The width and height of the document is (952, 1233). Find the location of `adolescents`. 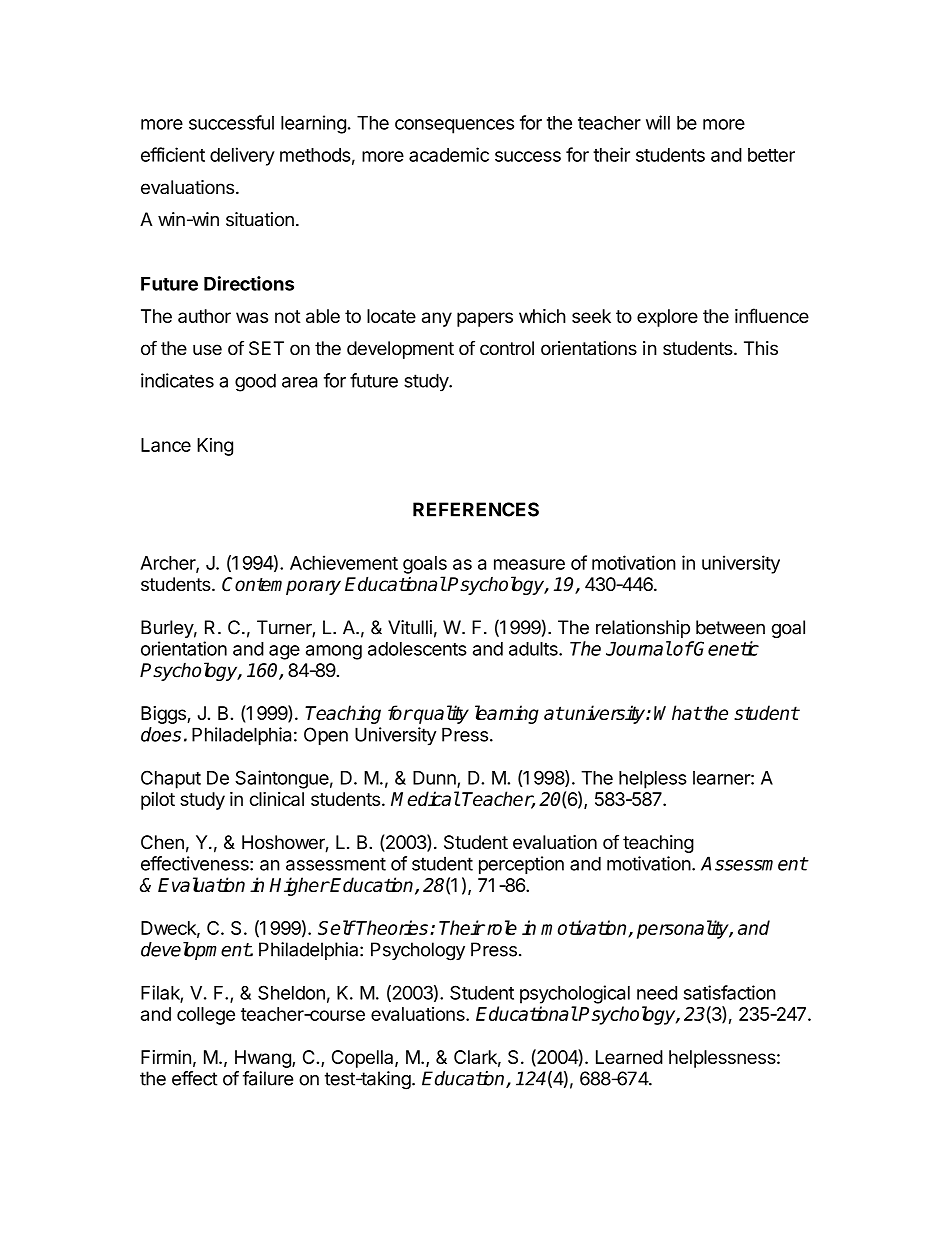

adolescents is located at coordinates (417, 649).
